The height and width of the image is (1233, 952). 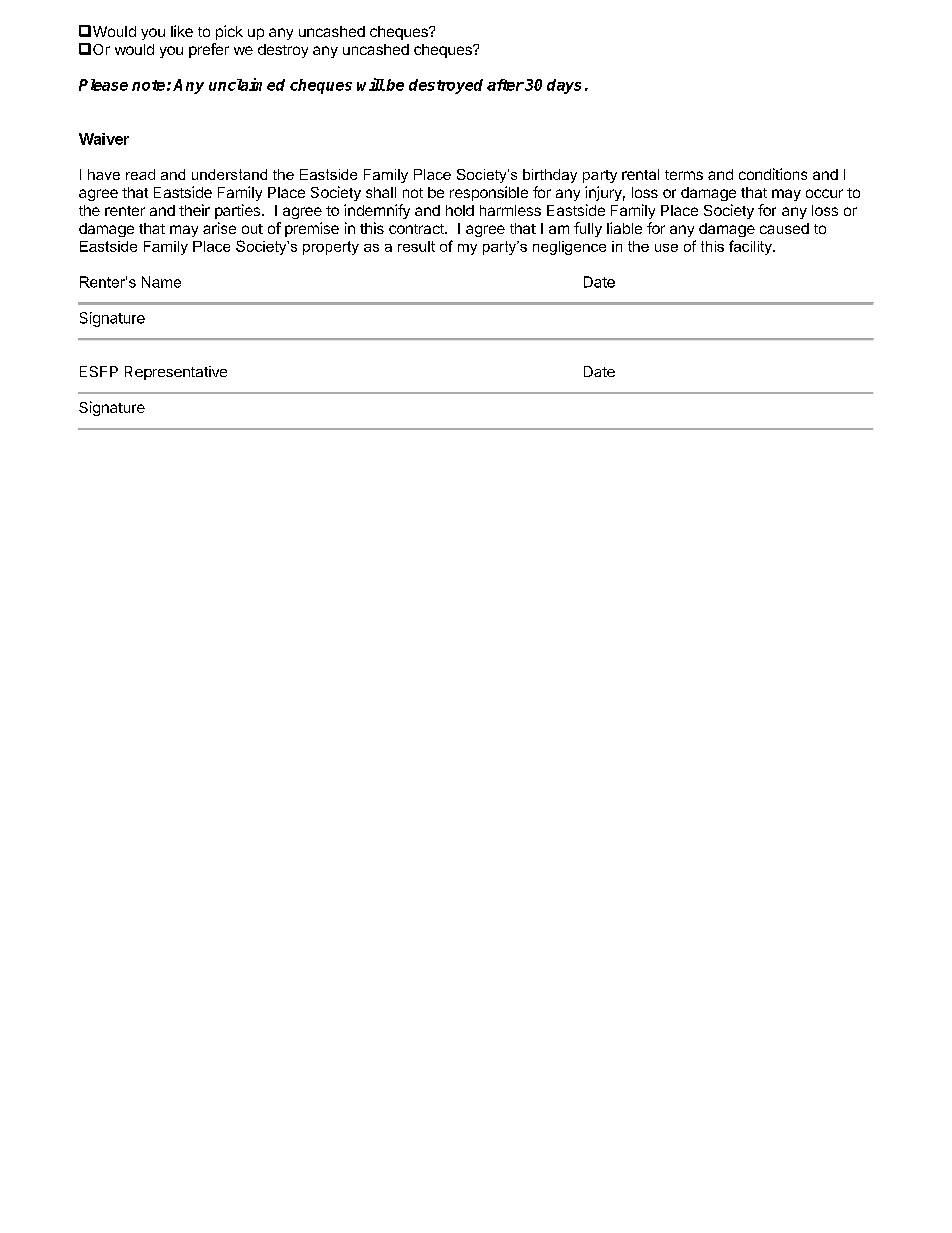 I want to click on Name, so click(x=161, y=282).
